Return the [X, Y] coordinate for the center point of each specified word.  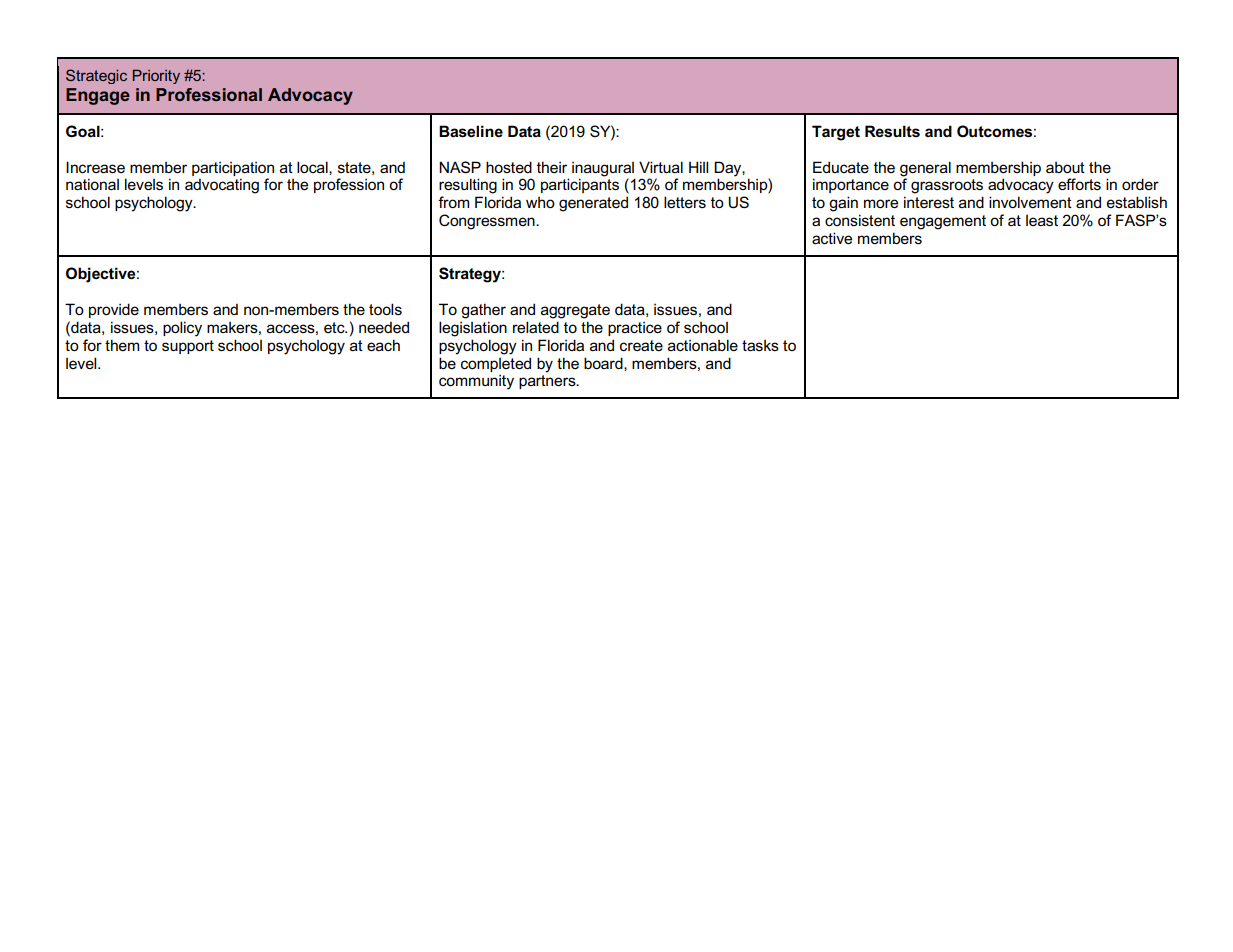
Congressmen [488, 222]
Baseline [471, 131]
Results [892, 131]
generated [593, 204]
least [1042, 221]
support [188, 347]
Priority [156, 77]
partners [548, 382]
